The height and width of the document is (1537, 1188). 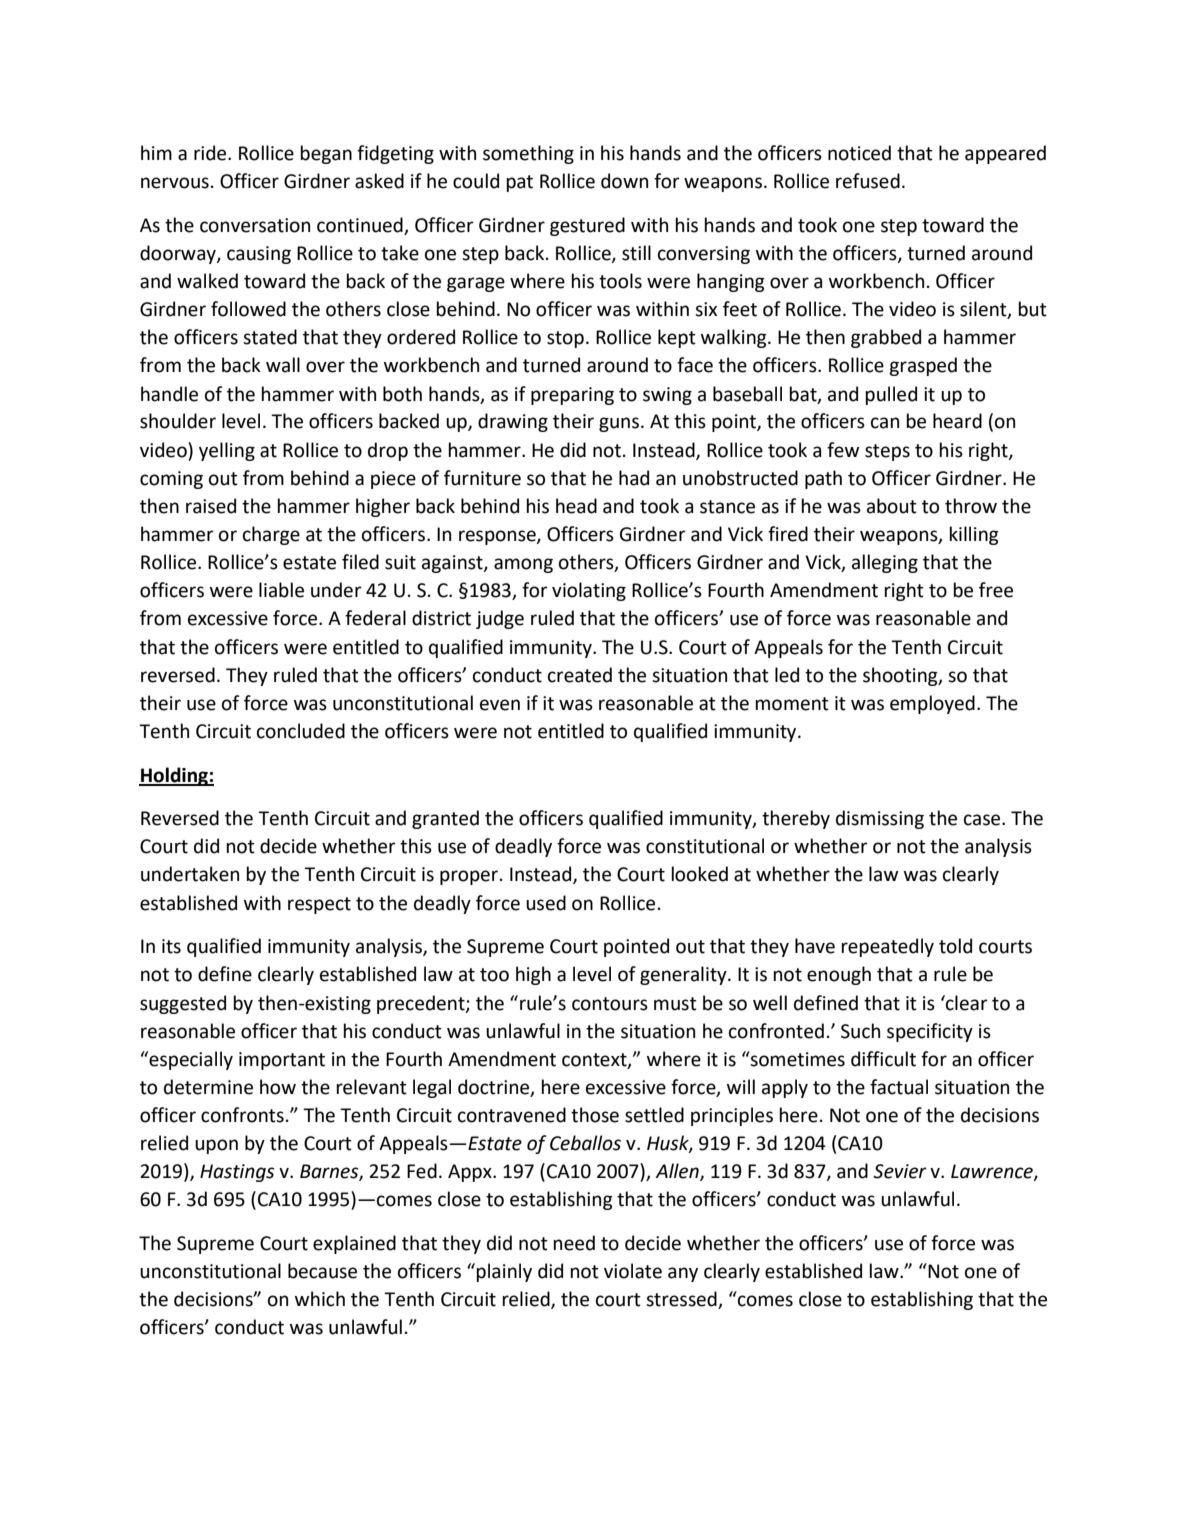 What do you see at coordinates (900, 1171) in the document?
I see `Sevier` at bounding box center [900, 1171].
